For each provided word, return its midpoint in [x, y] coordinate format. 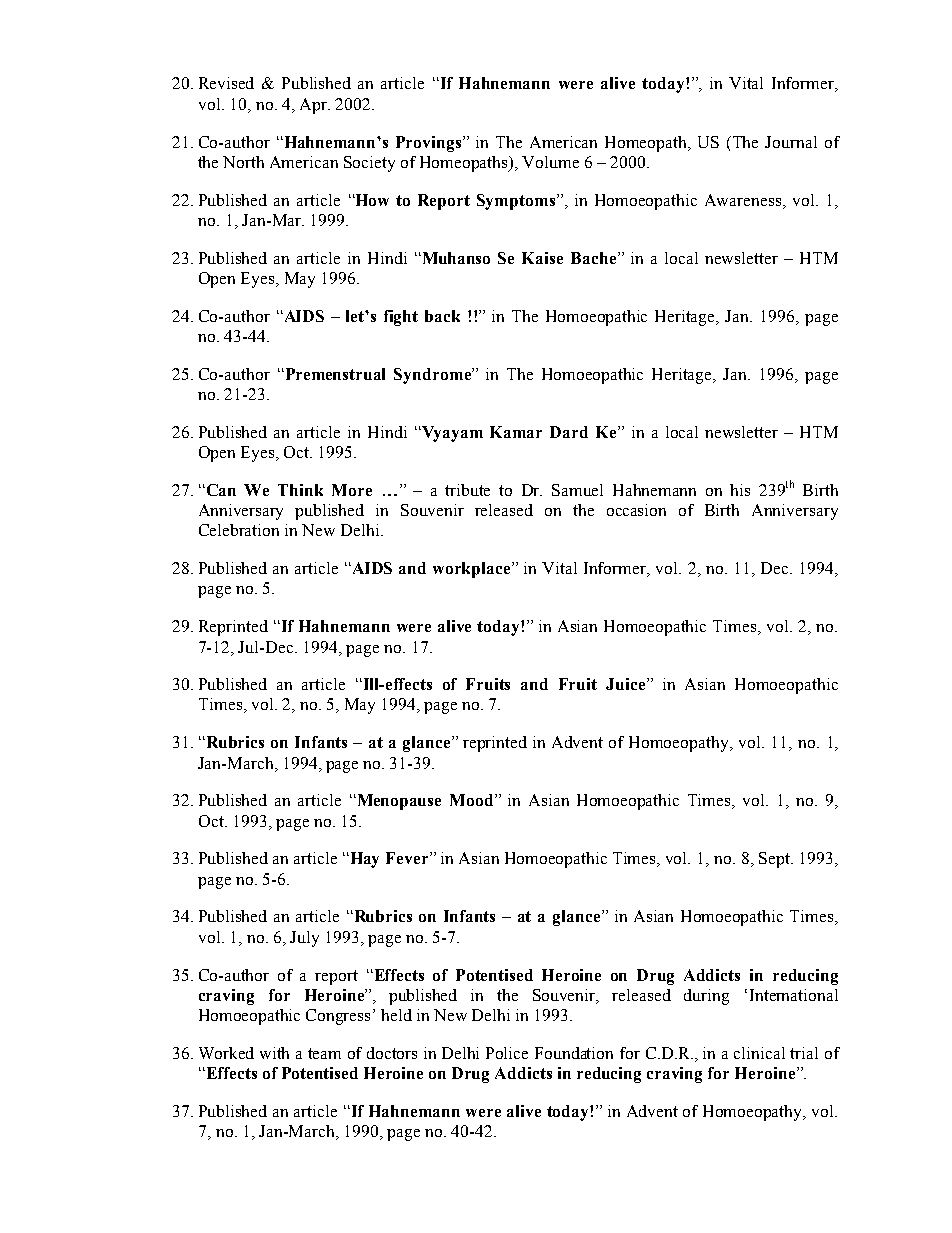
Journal [791, 142]
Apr [315, 106]
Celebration [239, 530]
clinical [759, 1053]
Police [507, 1053]
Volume [550, 162]
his [740, 490]
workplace [473, 570]
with [274, 1053]
